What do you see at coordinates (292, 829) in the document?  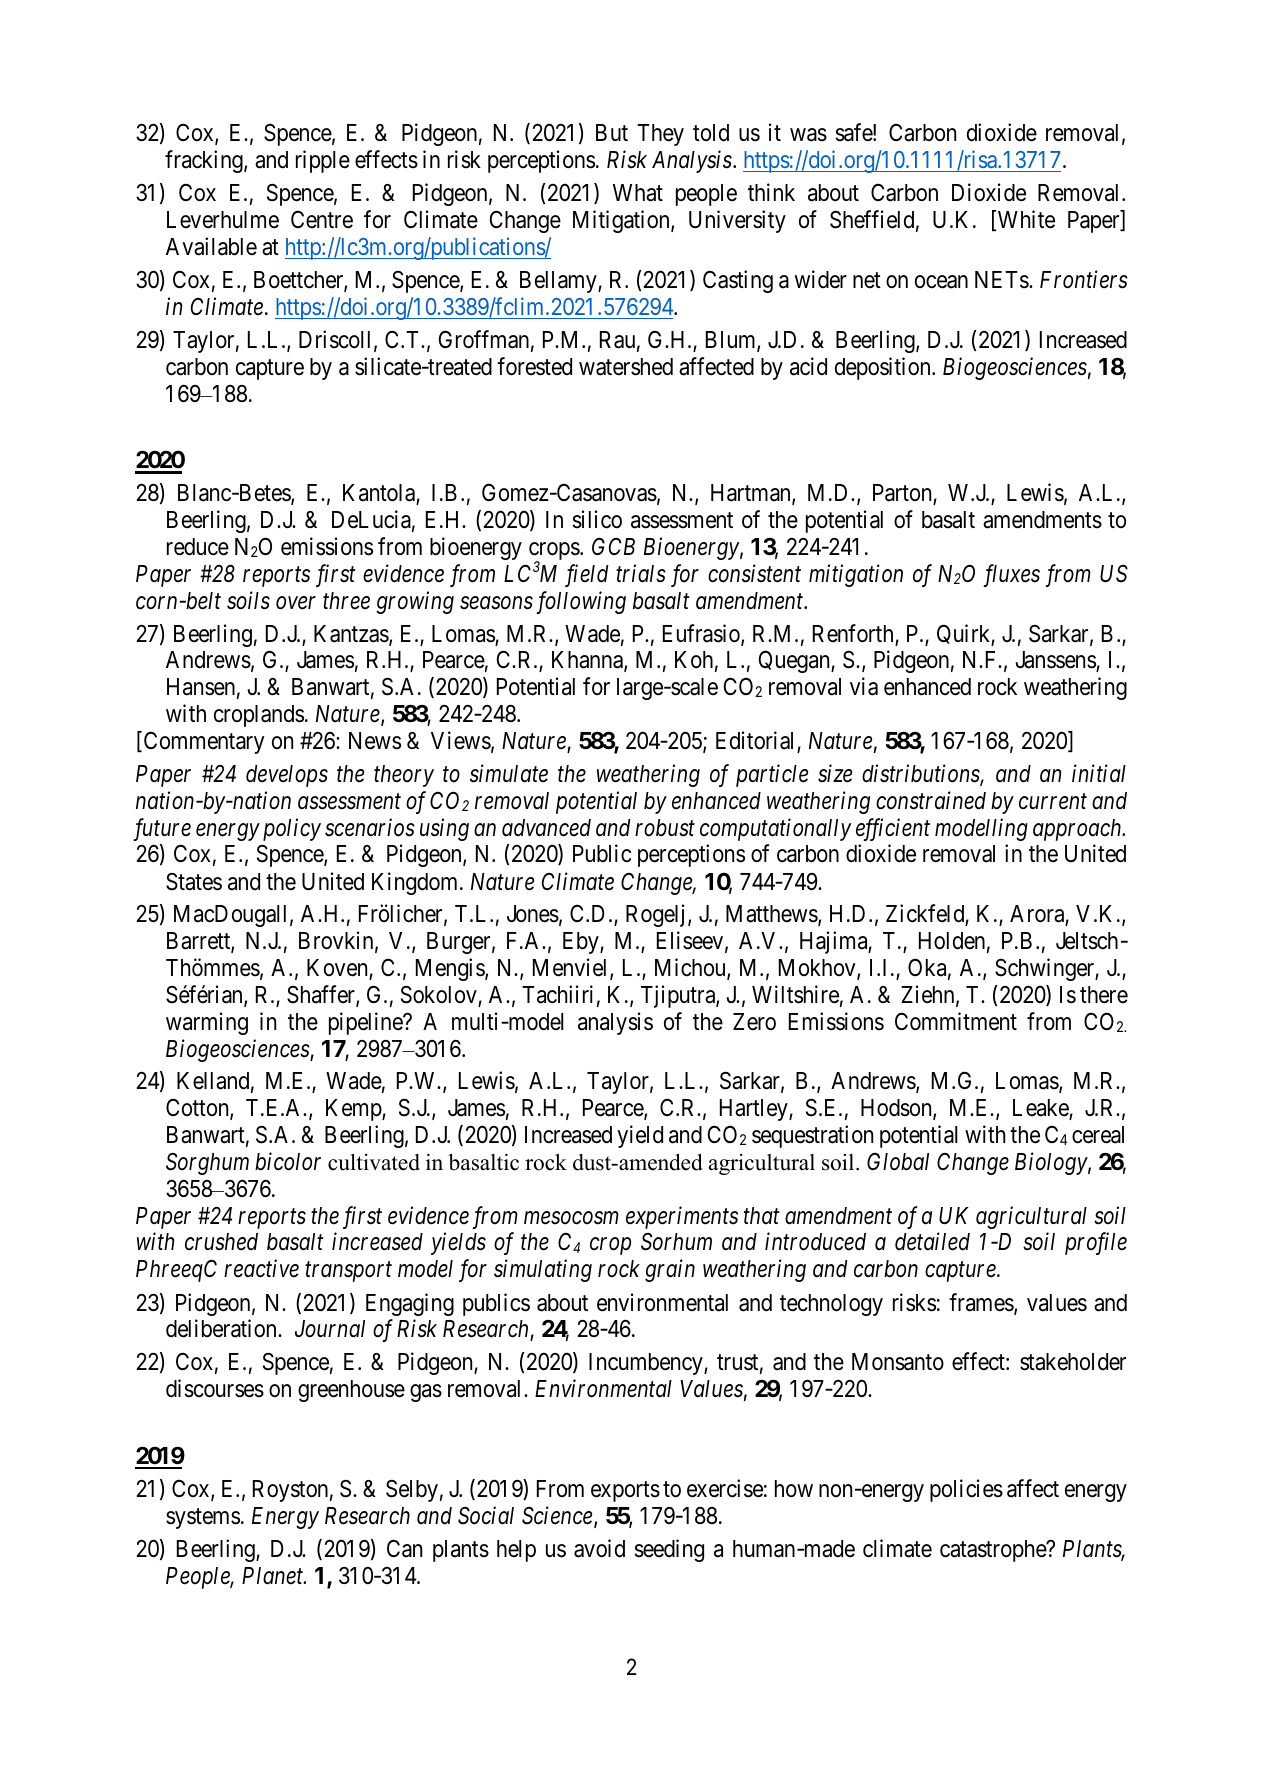 I see `policy` at bounding box center [292, 829].
